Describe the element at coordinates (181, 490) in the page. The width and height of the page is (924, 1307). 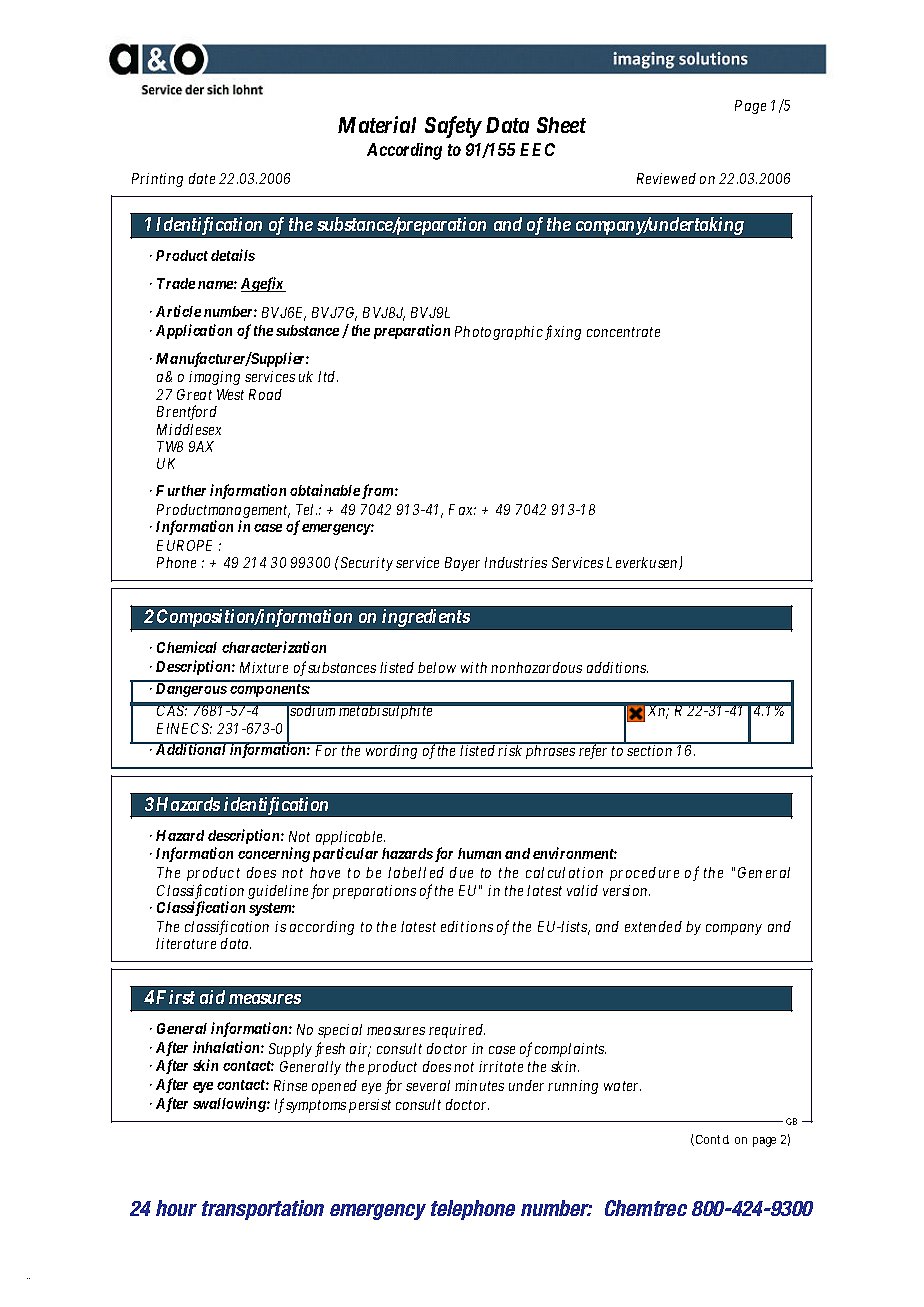
I see `Further` at that location.
